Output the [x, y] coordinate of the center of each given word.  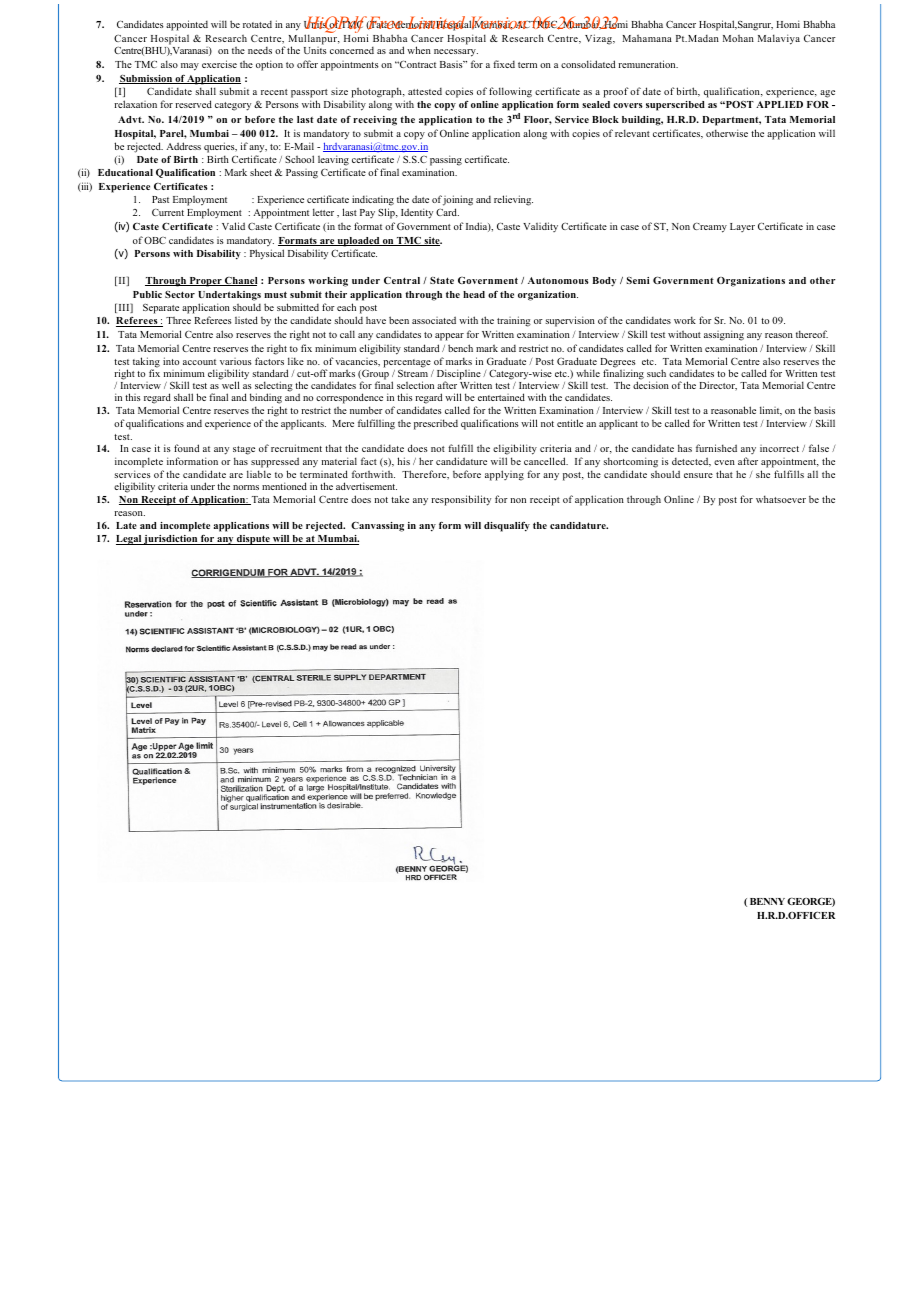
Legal [129, 540]
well [231, 385]
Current [168, 212]
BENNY [767, 901]
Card [447, 212]
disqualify [507, 527]
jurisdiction [171, 540]
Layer [742, 227]
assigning [724, 335]
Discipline [459, 375]
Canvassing [377, 526]
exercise [219, 64]
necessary [456, 53]
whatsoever [781, 499]
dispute [253, 540]
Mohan [738, 38]
